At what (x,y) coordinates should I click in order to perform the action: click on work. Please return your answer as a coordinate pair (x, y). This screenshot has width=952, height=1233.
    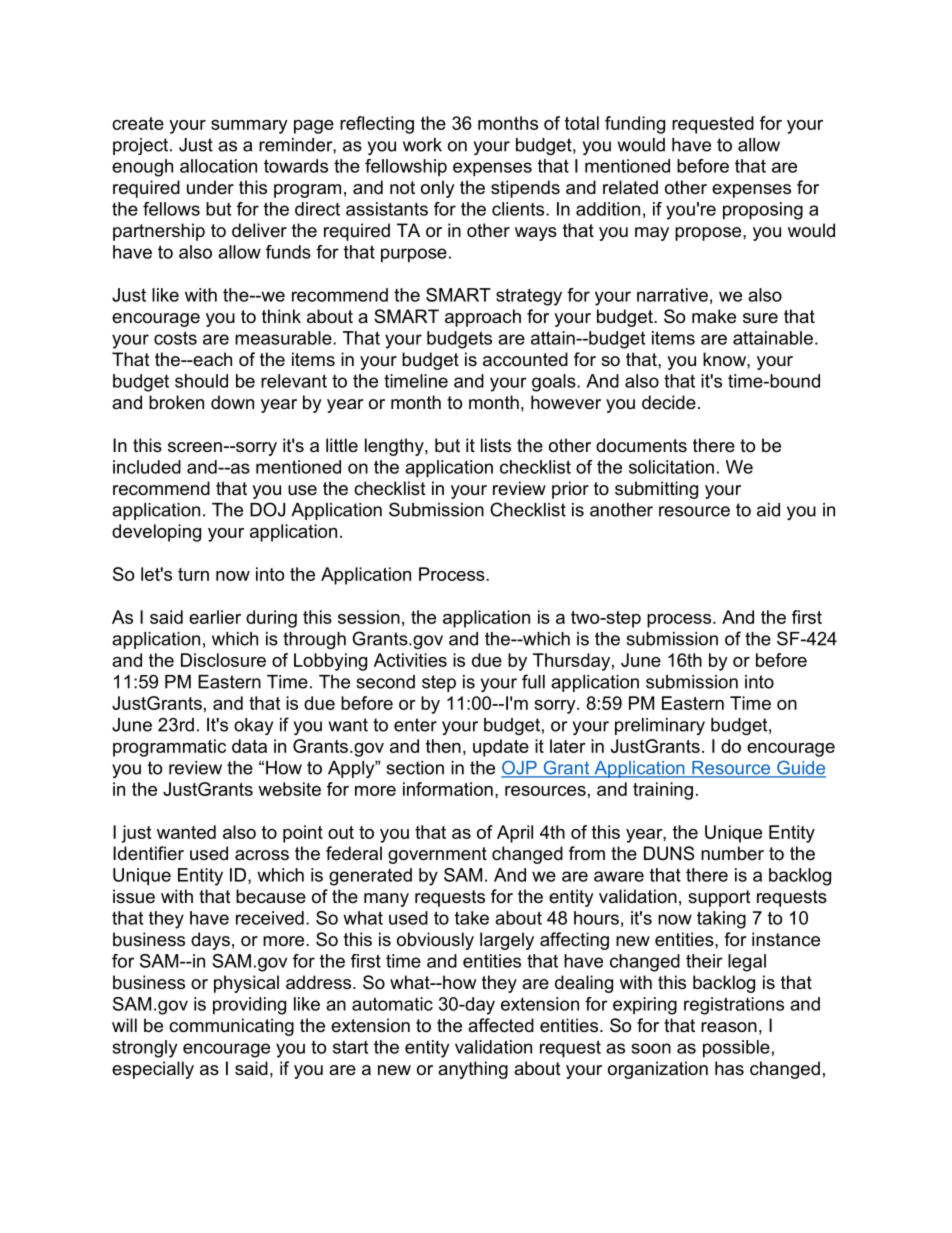
    Looking at the image, I should click on (422, 145).
